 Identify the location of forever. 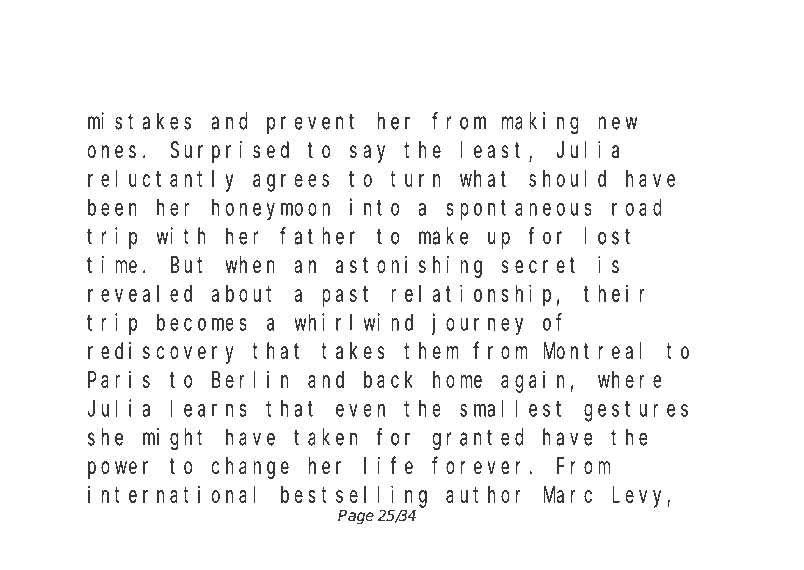
(481, 466).
